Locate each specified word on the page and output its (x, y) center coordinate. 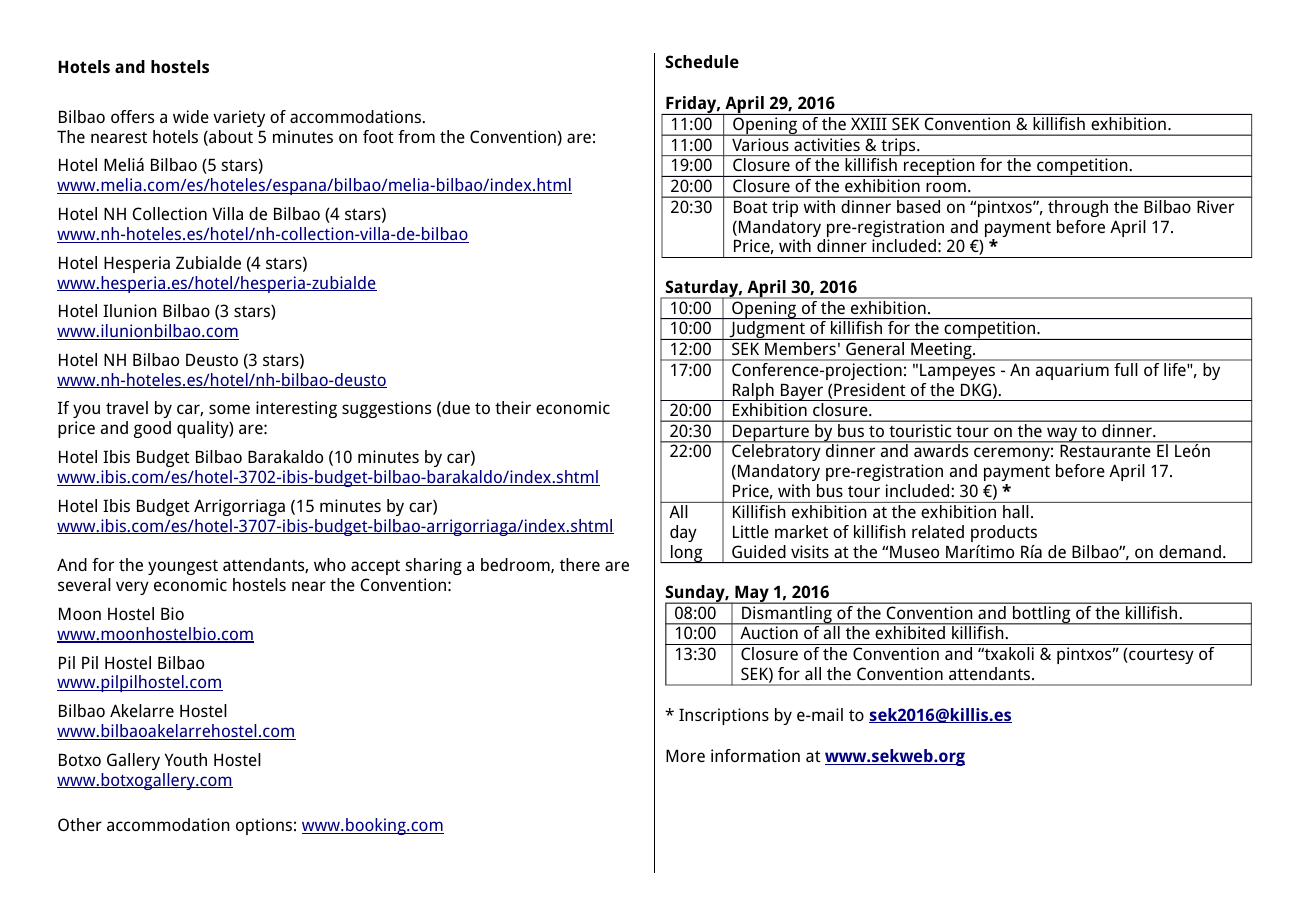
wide (191, 116)
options (264, 826)
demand (1190, 551)
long (687, 554)
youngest (183, 567)
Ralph (753, 392)
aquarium (1072, 371)
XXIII (868, 124)
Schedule (702, 61)
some (229, 409)
